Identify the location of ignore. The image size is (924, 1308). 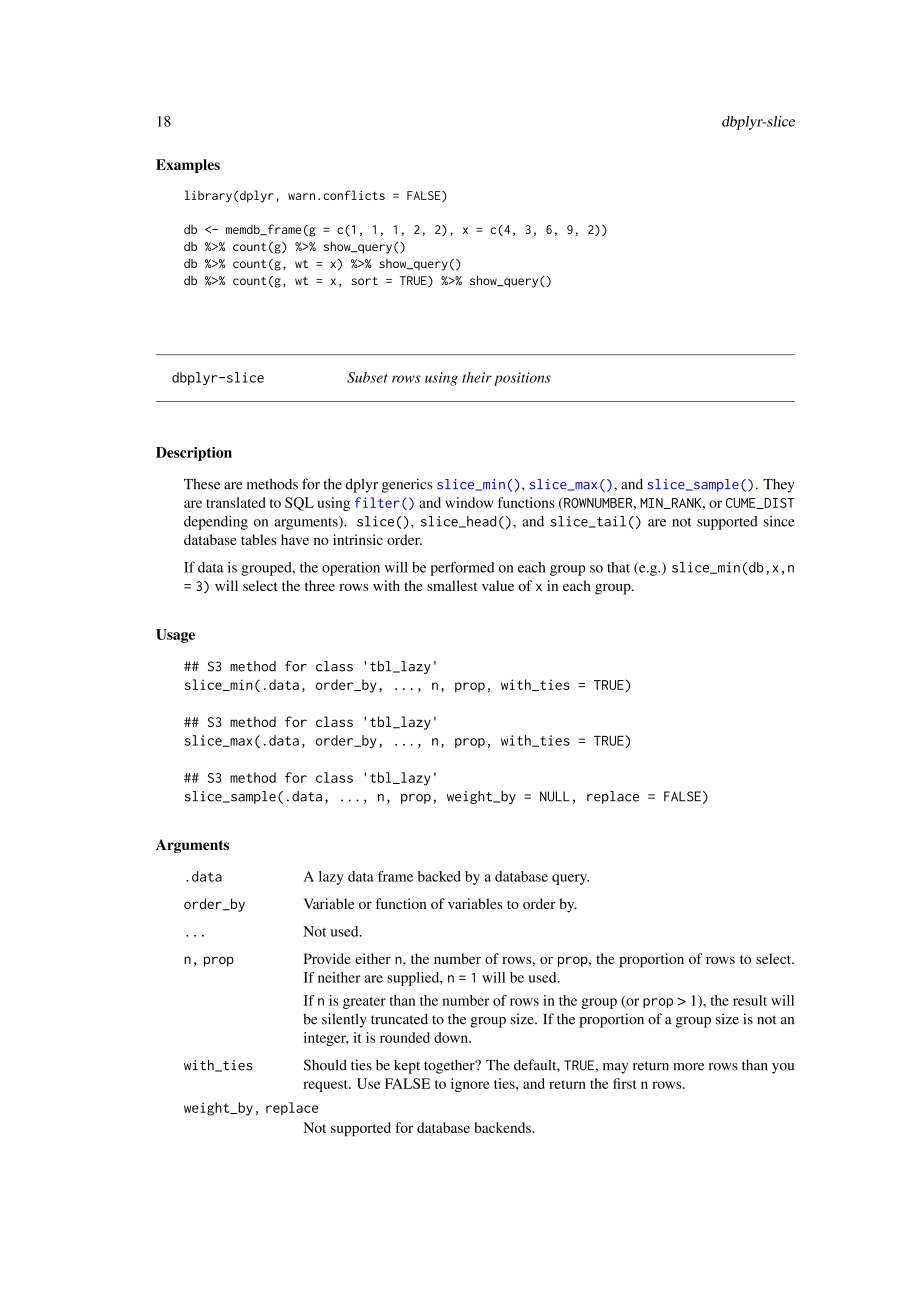
(470, 1085).
